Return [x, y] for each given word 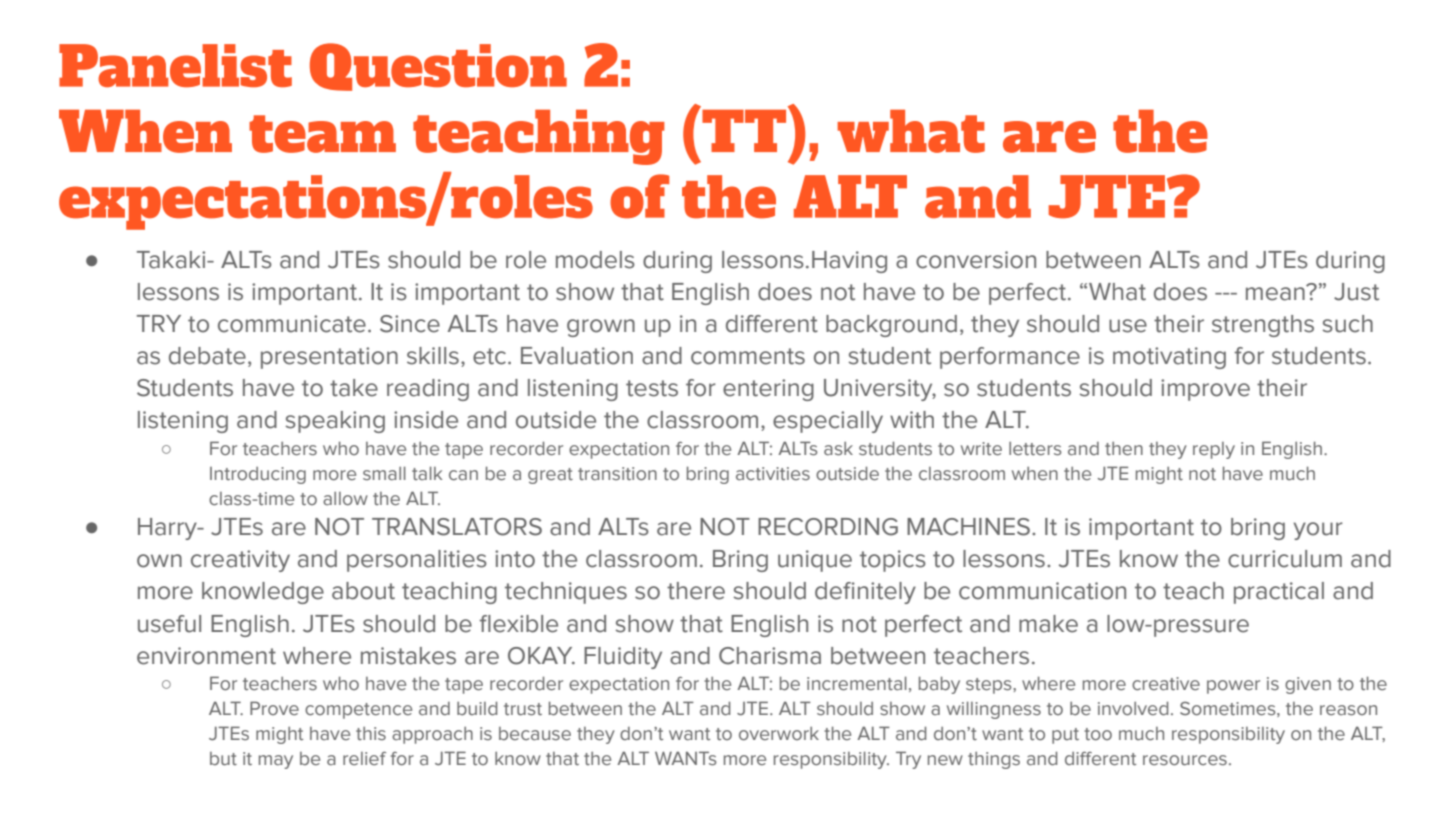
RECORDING [828, 527]
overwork [779, 733]
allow [345, 498]
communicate [292, 324]
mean [1276, 293]
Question [438, 67]
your [1318, 531]
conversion [976, 260]
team [322, 134]
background [891, 326]
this [371, 733]
